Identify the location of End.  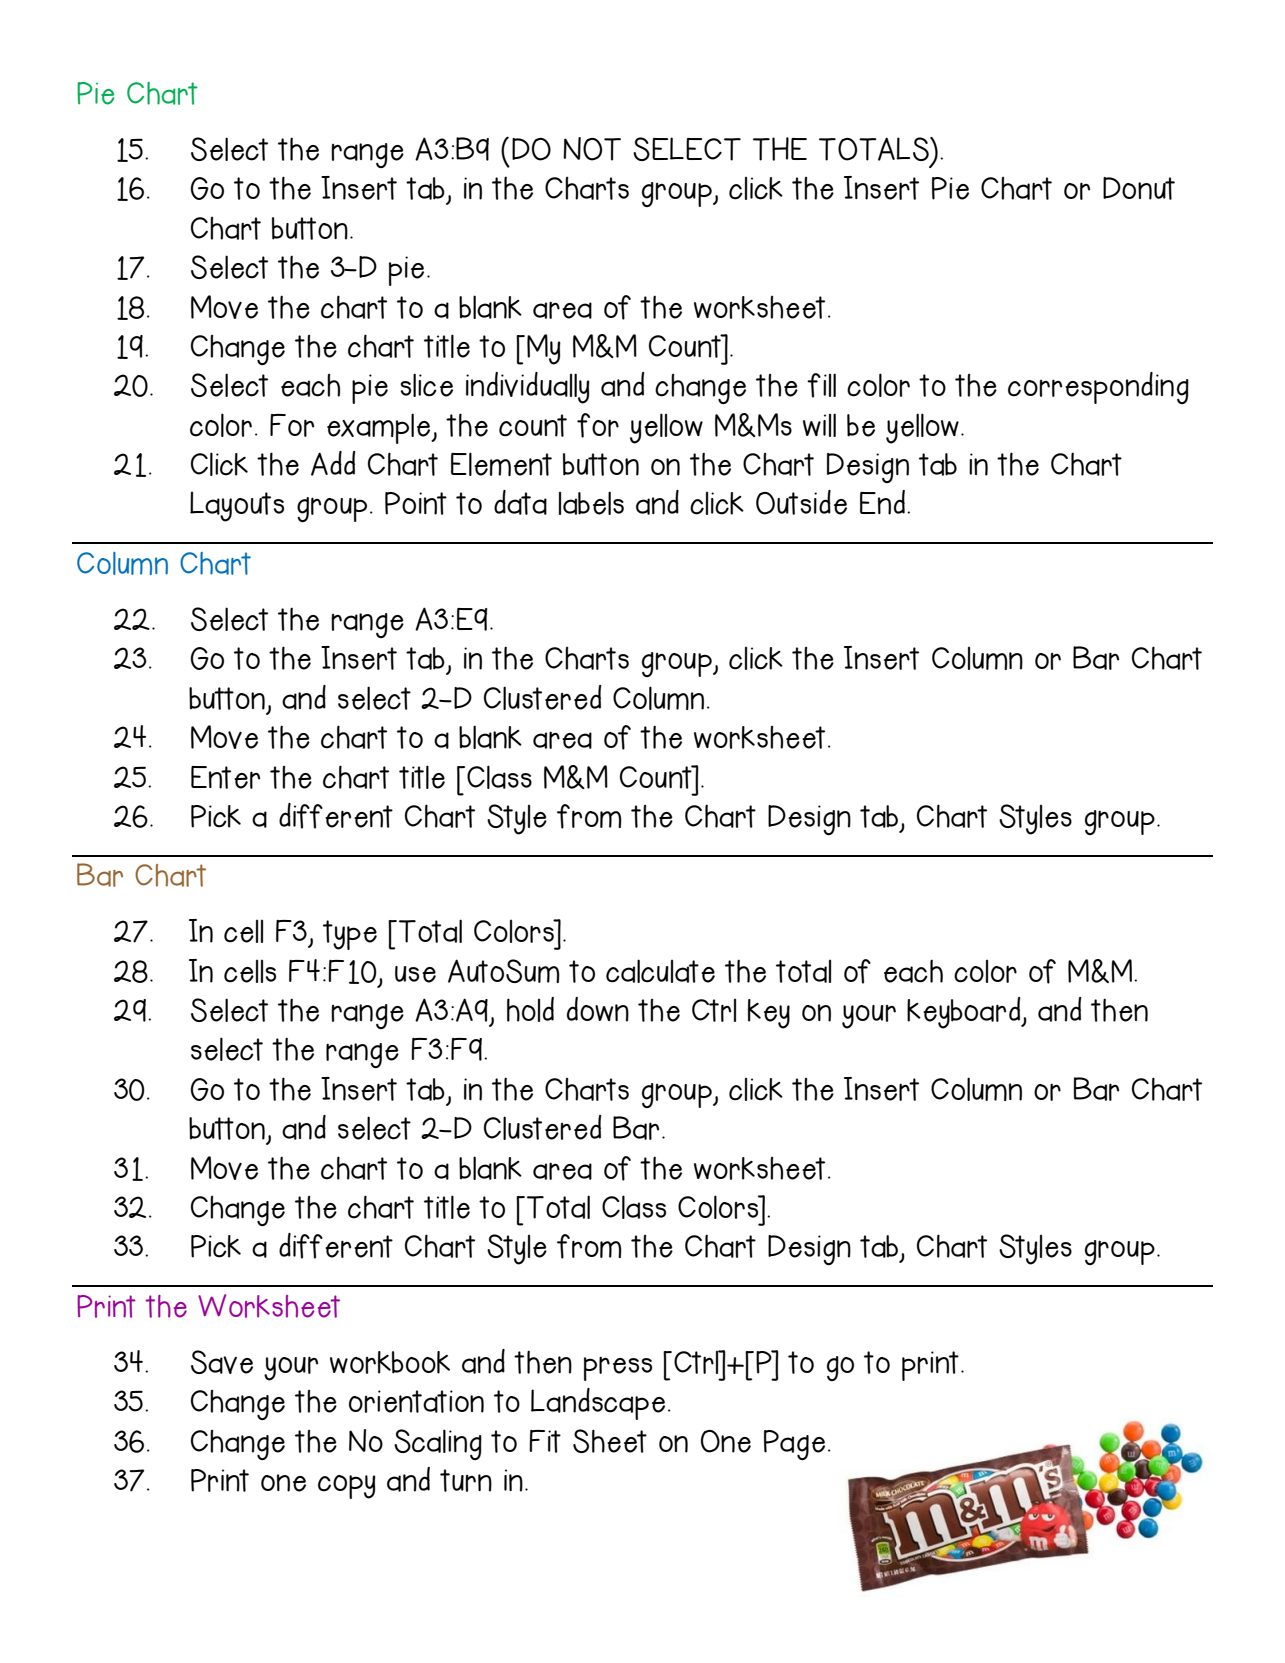
(882, 502).
